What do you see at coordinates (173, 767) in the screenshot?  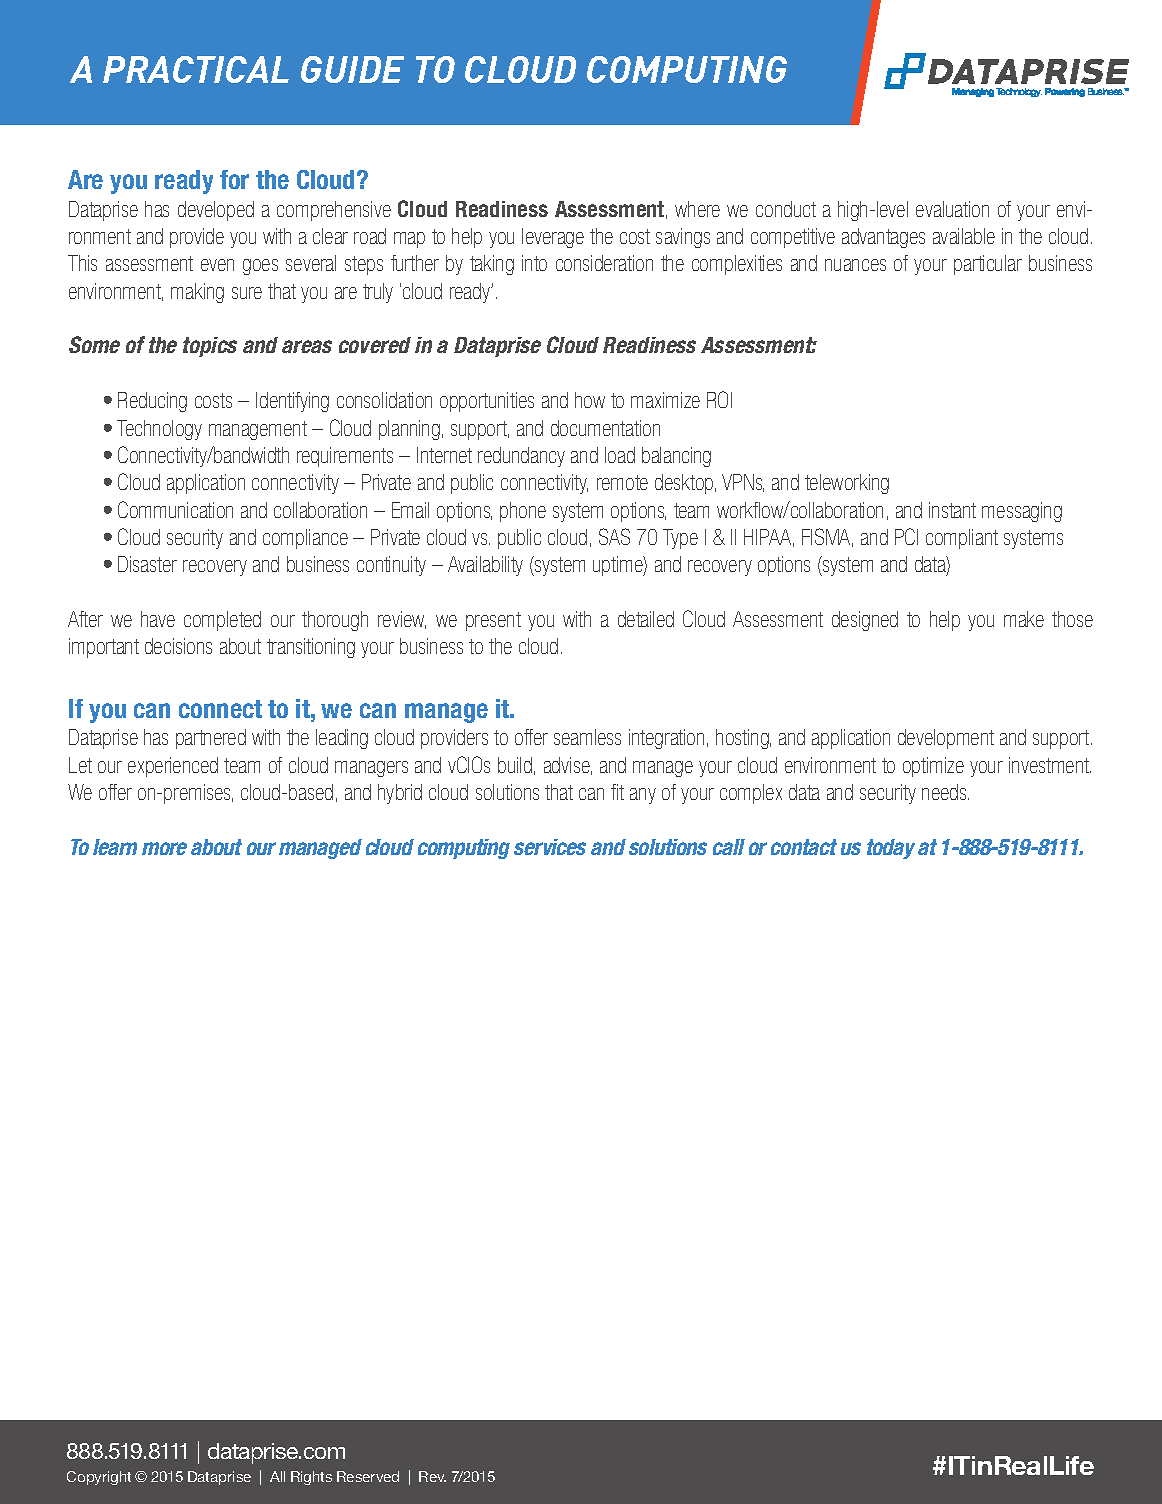 I see `experienced` at bounding box center [173, 767].
